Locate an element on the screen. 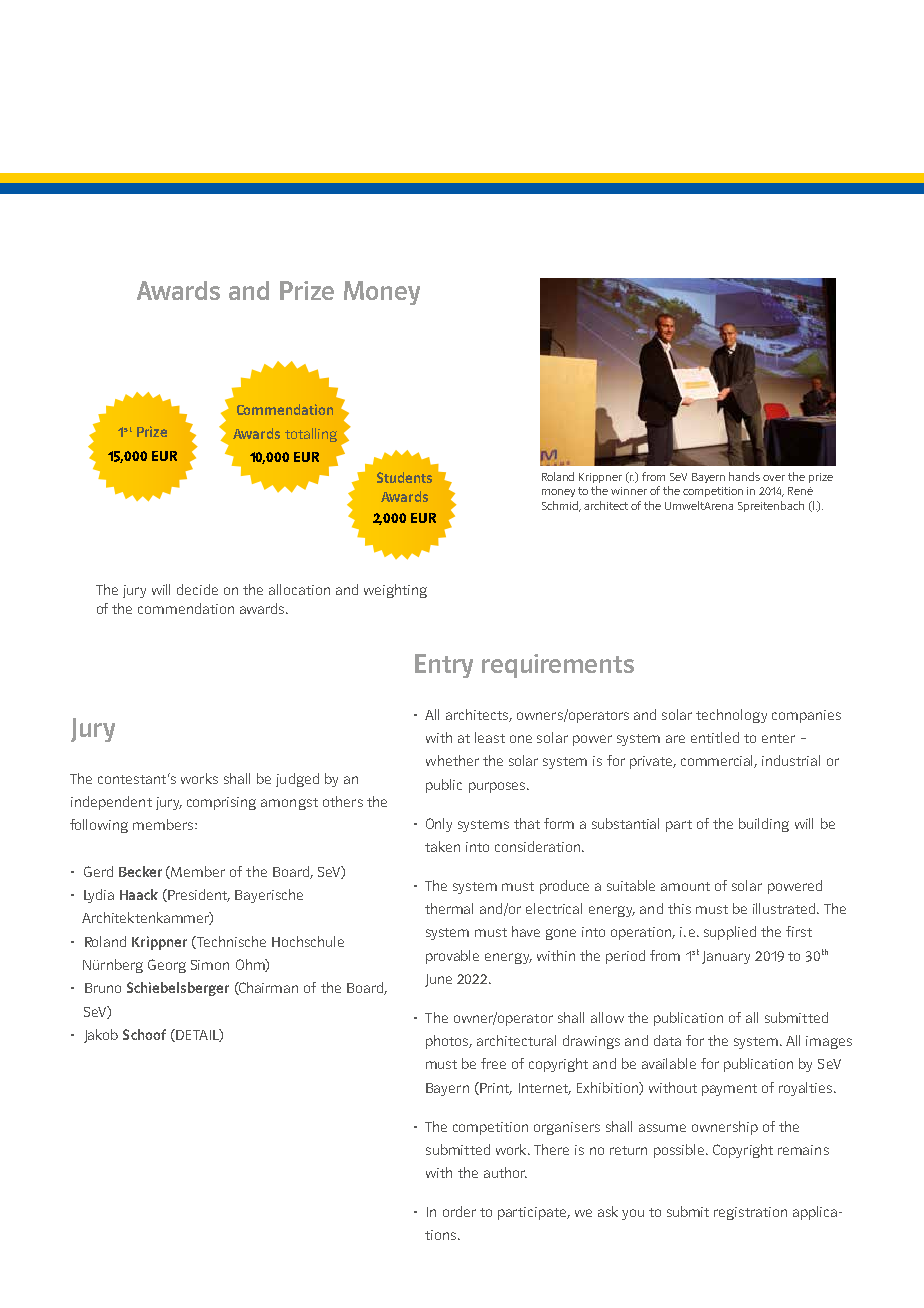  Schoof is located at coordinates (144, 1034).
